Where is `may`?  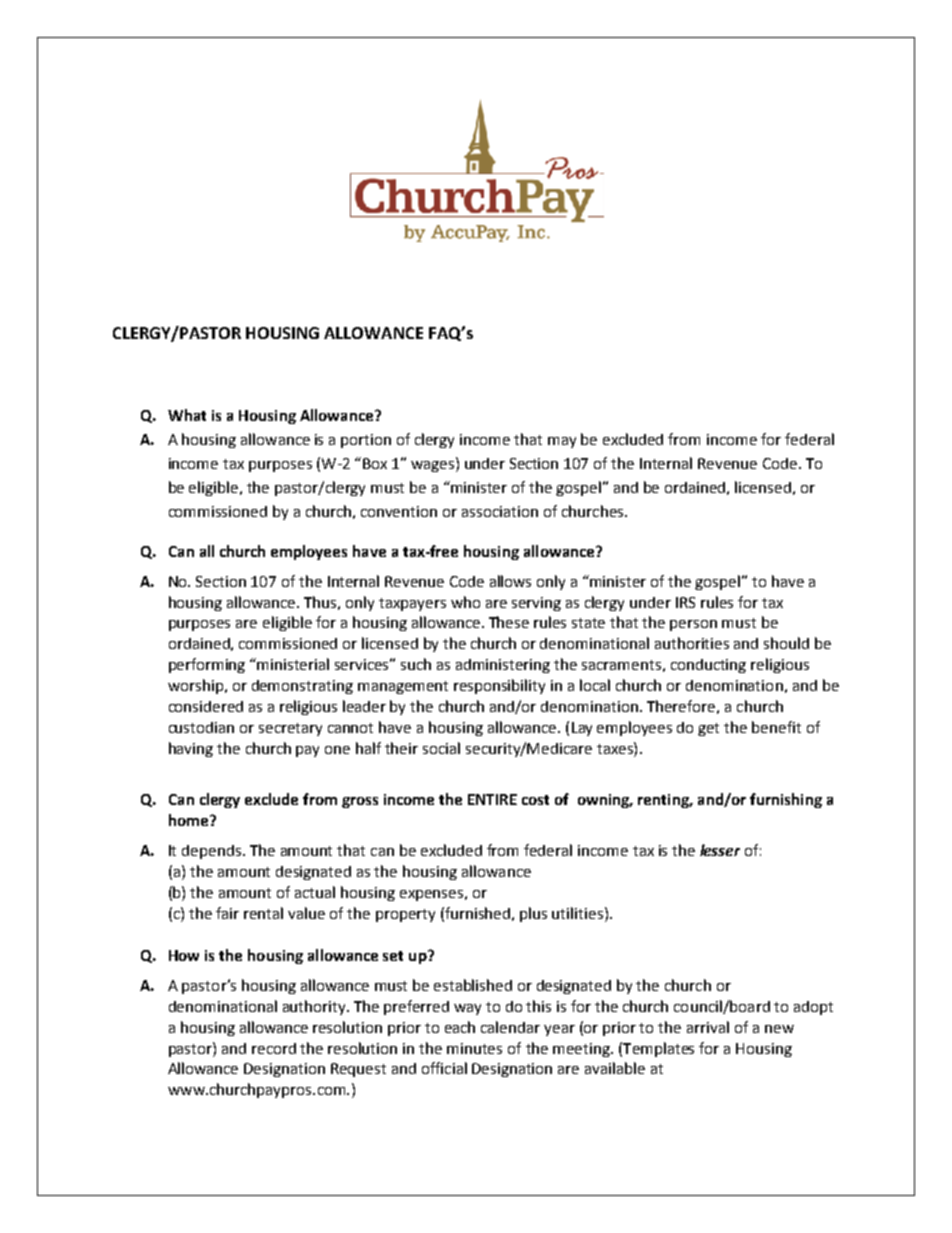
may is located at coordinates (562, 442).
